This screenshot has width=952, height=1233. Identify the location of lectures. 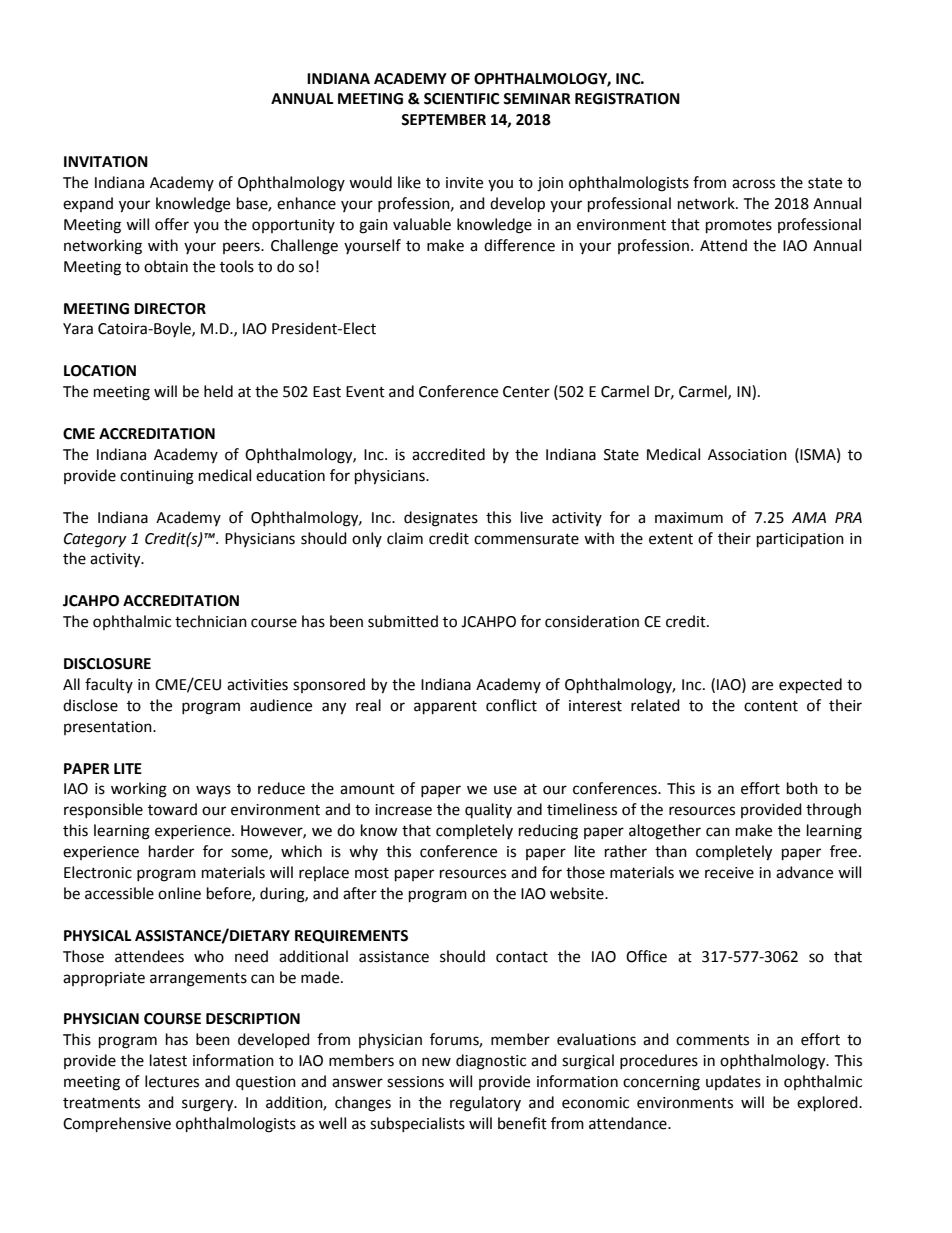
(172, 1081).
